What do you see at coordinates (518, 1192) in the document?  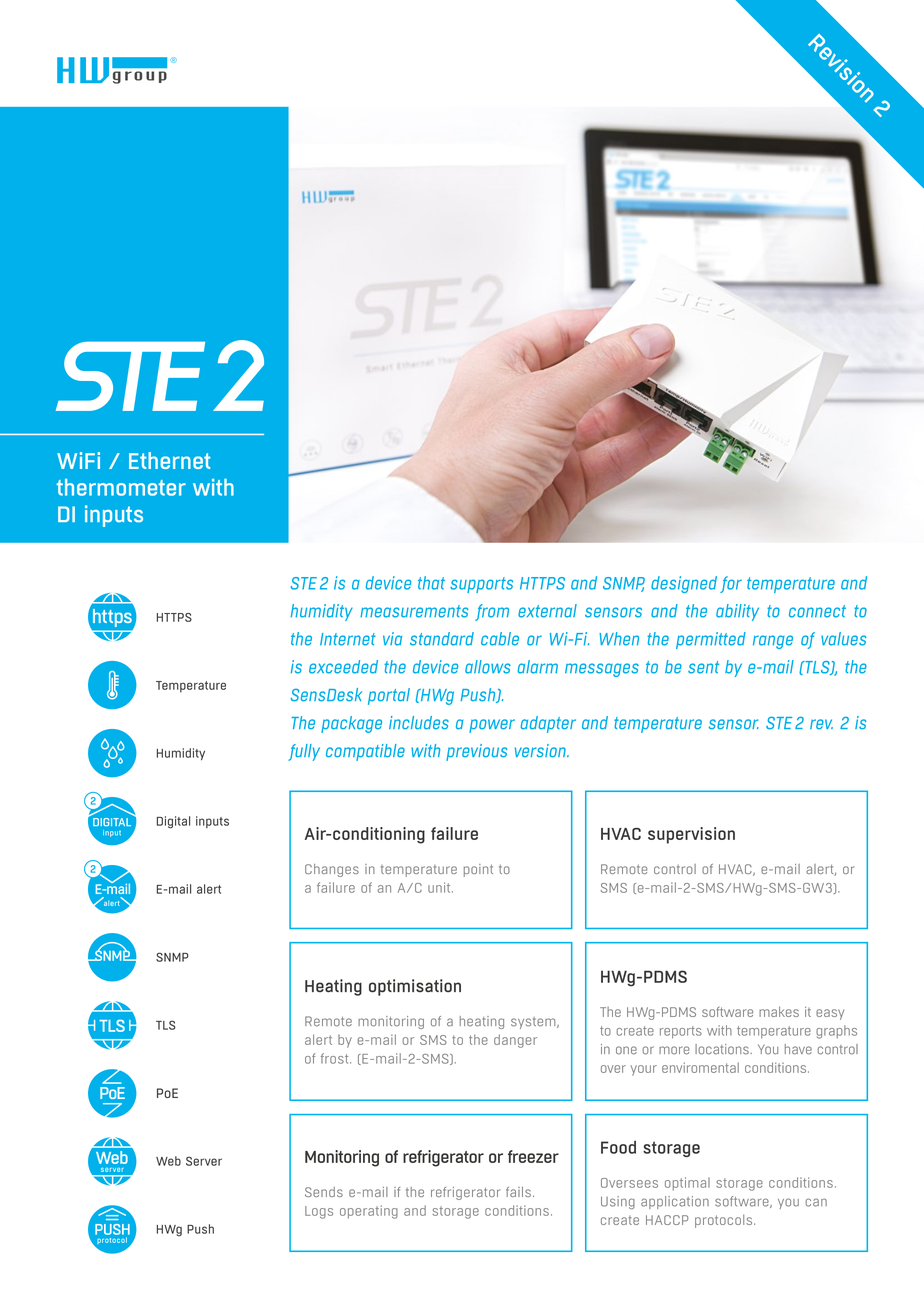 I see `fails` at bounding box center [518, 1192].
